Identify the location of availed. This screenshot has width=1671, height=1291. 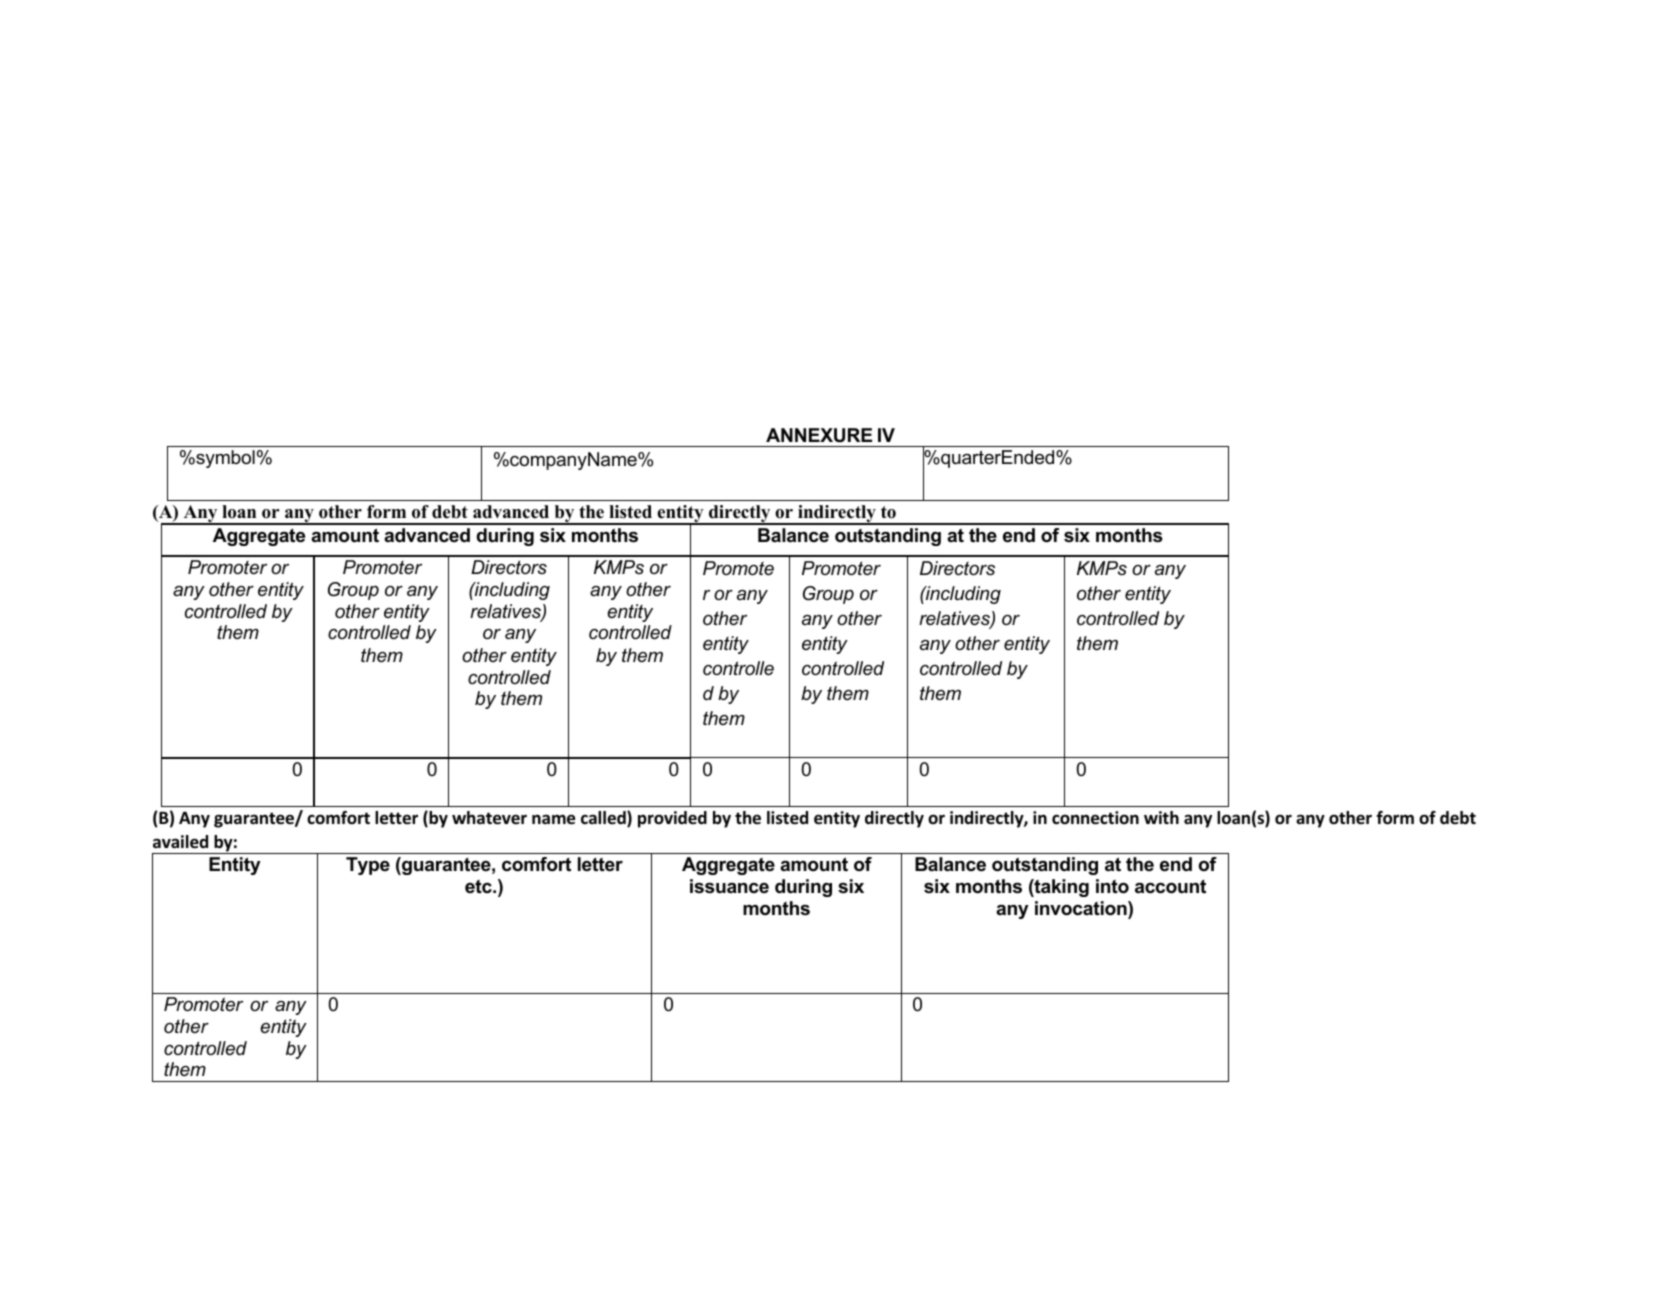
(180, 842).
